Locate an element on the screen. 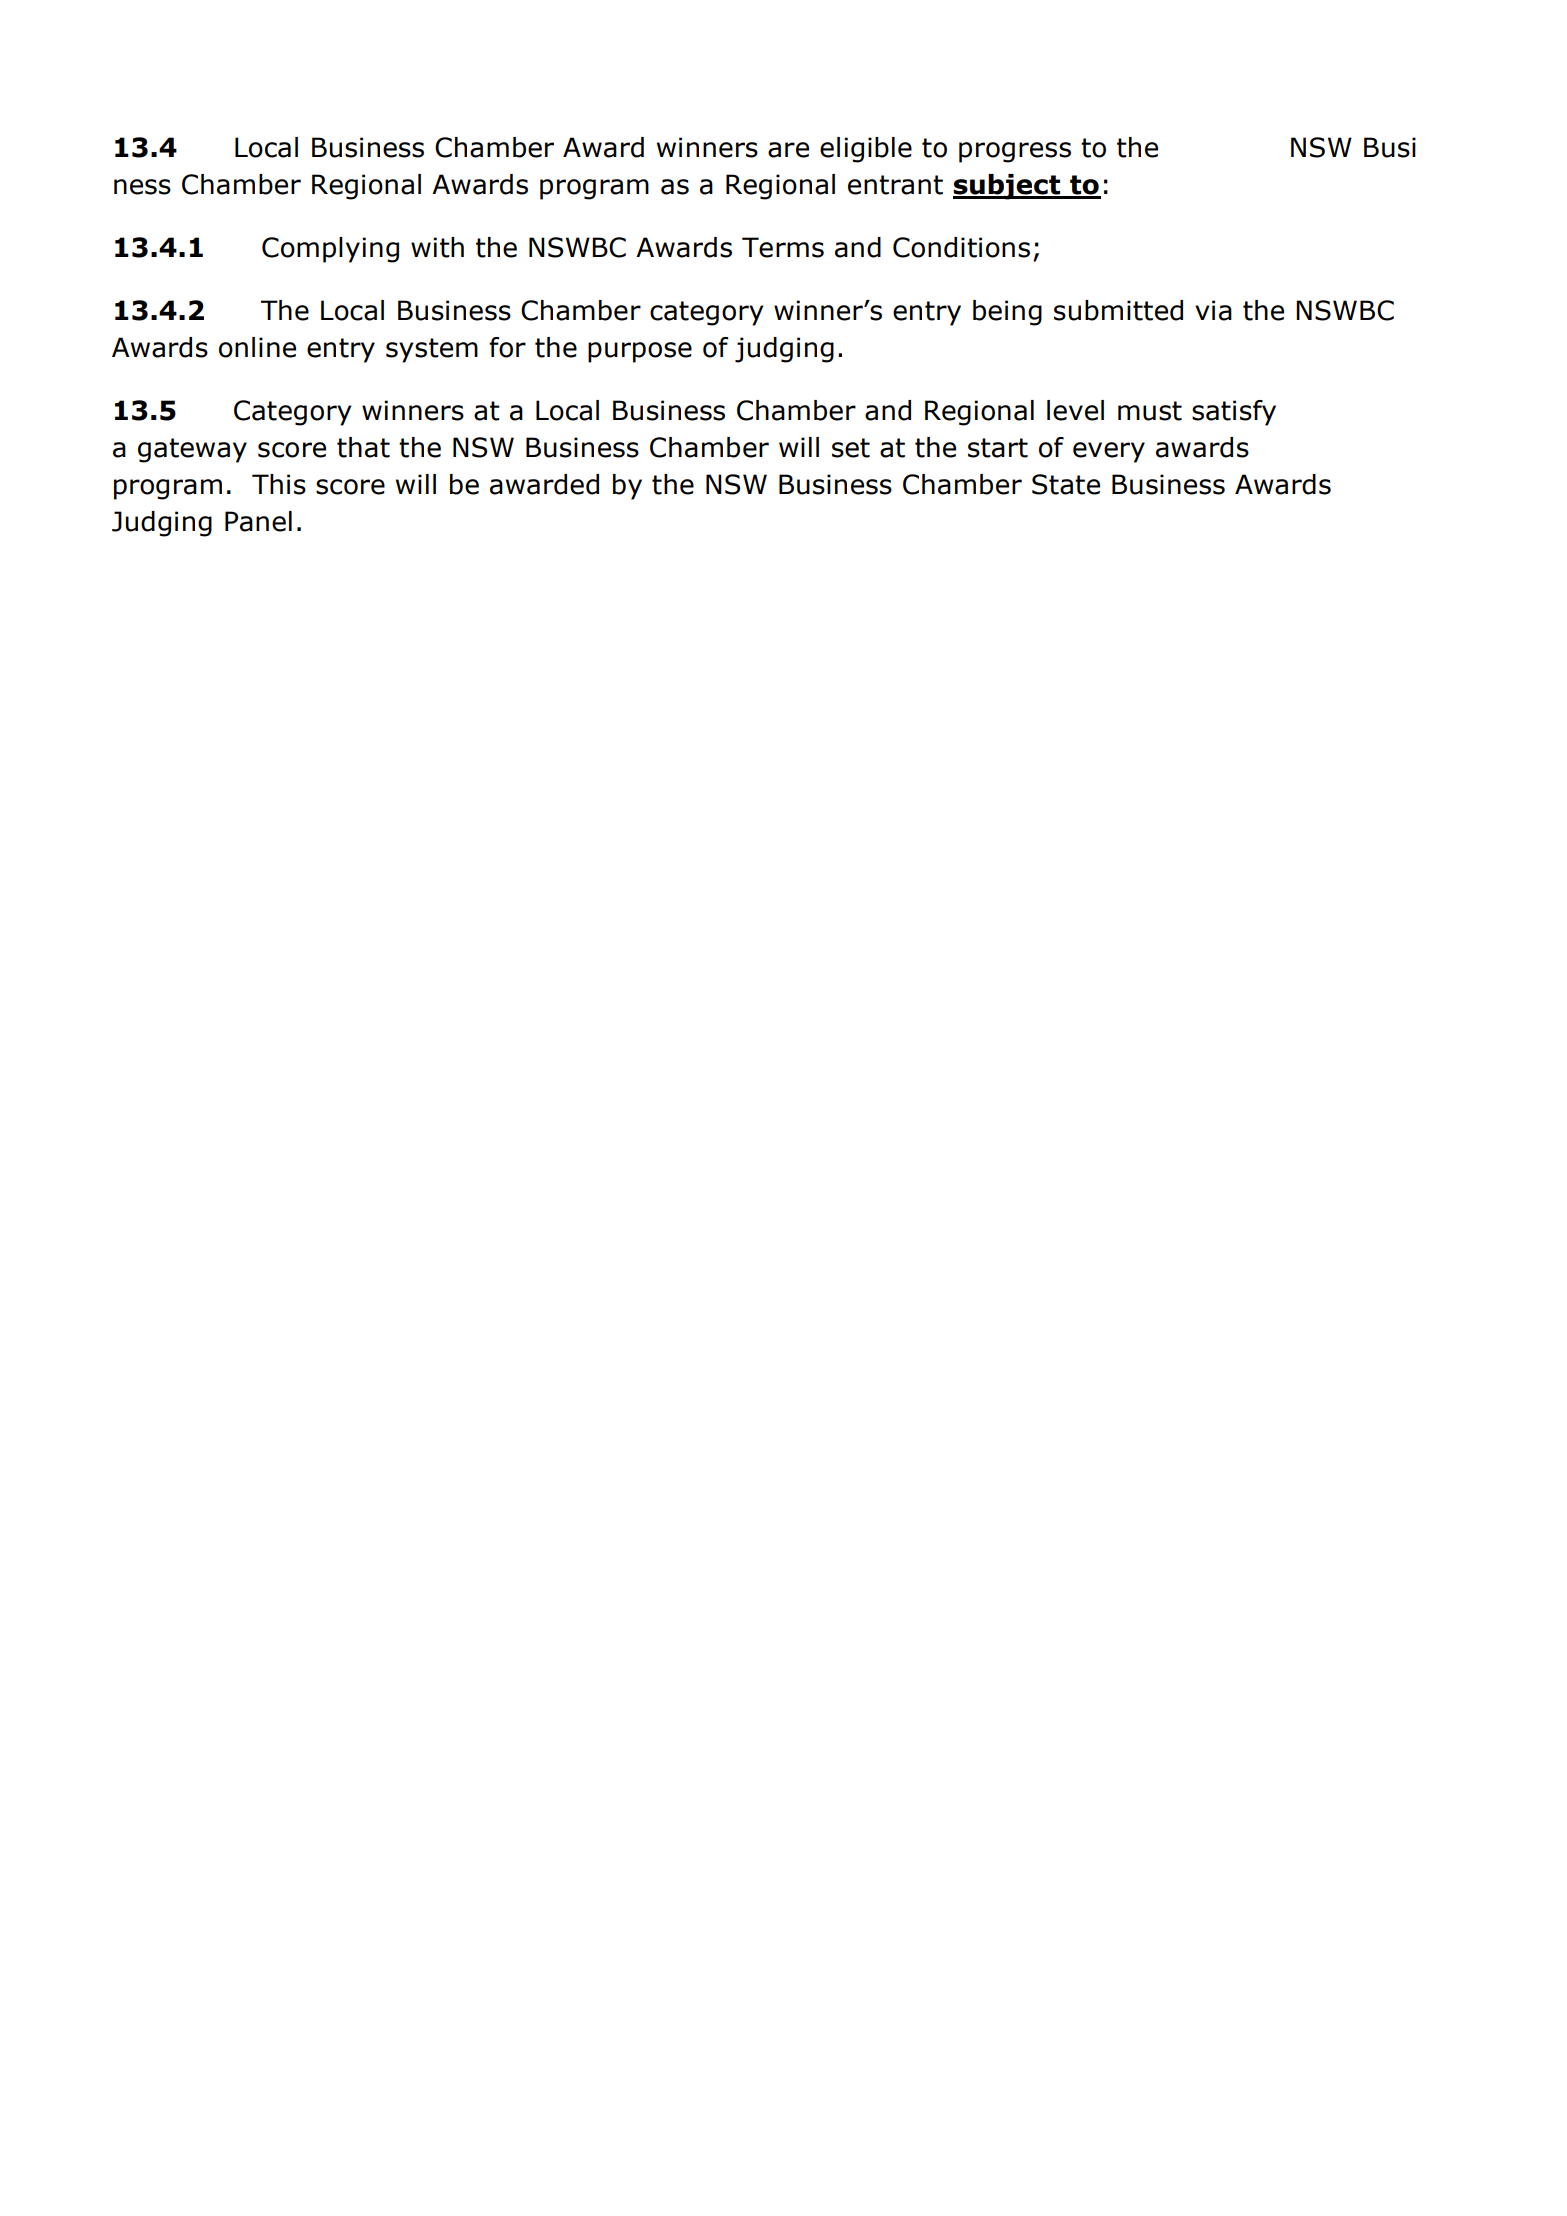  submitted is located at coordinates (1118, 310).
